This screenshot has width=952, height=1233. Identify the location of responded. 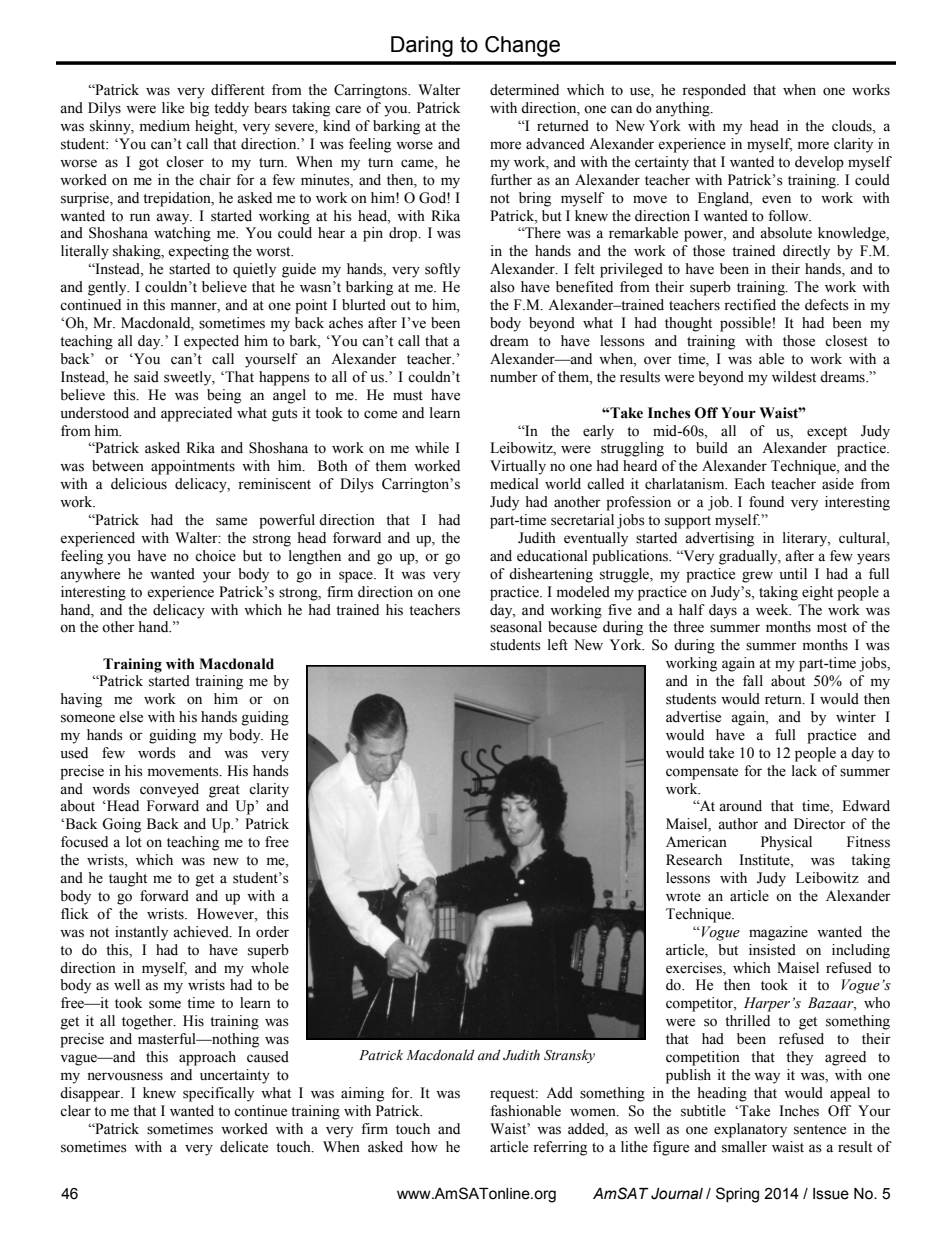
(714, 91).
